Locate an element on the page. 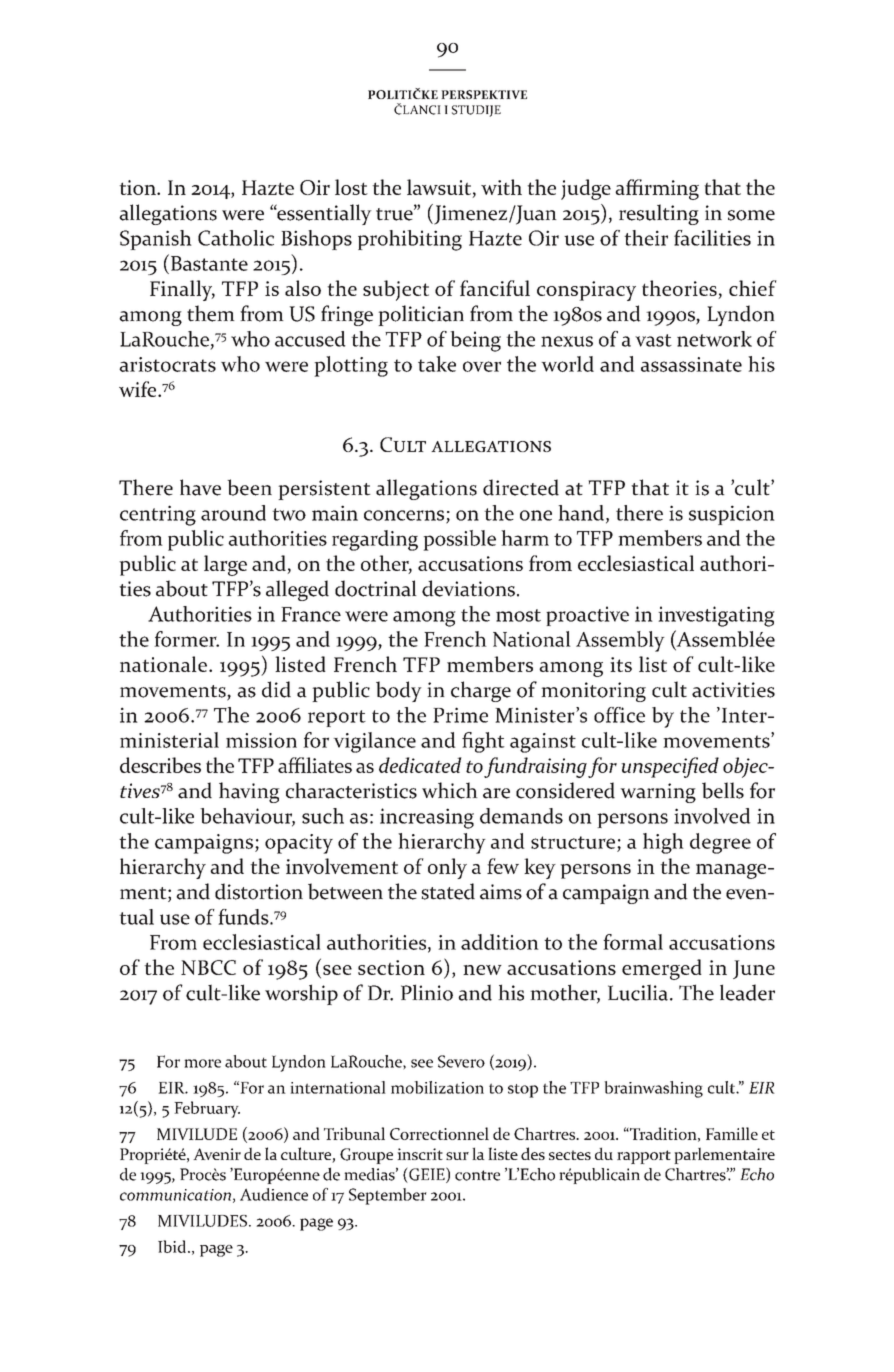 The height and width of the image is (1372, 894). been is located at coordinates (249, 487).
